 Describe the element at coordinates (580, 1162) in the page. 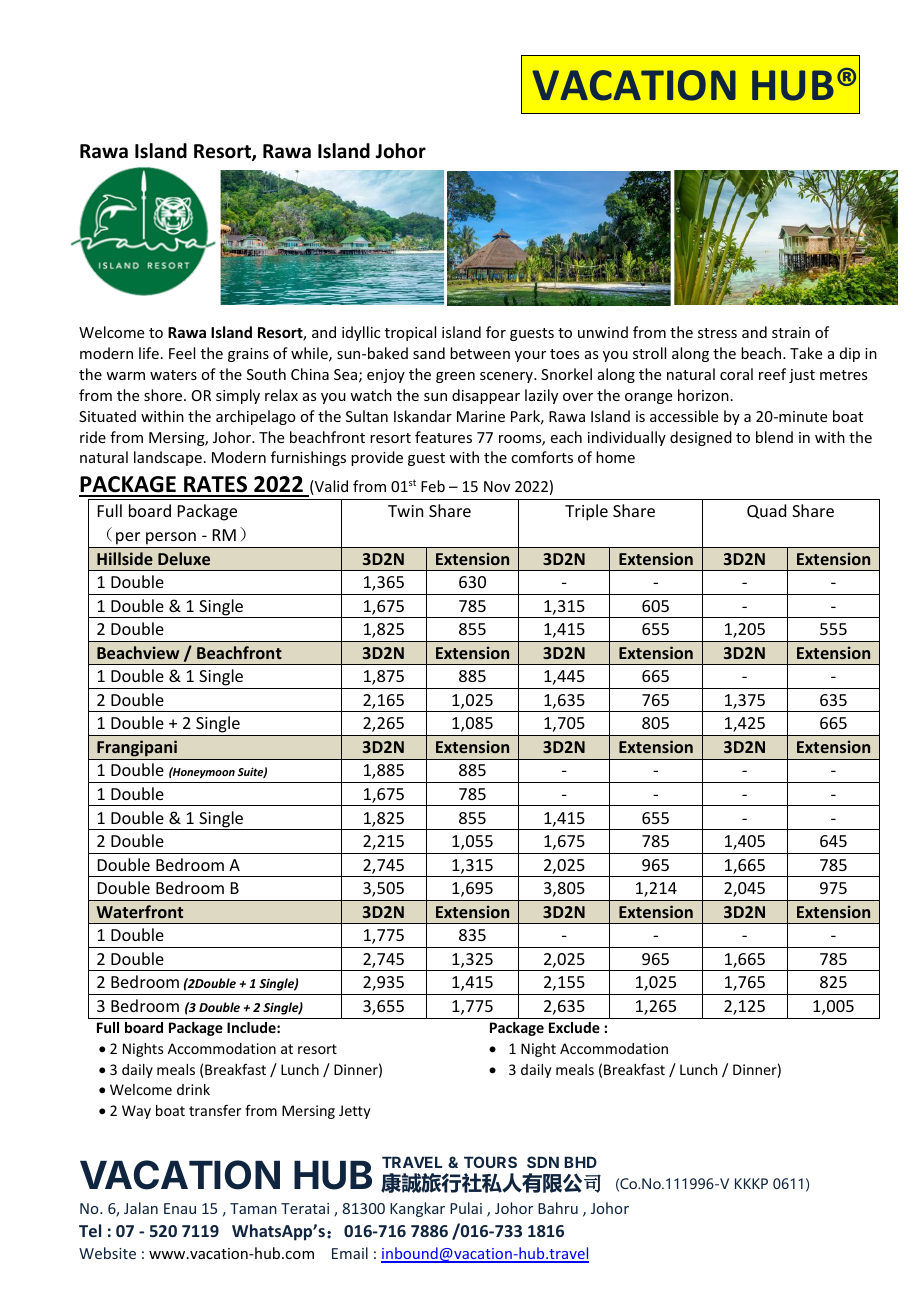

I see `BHD` at that location.
